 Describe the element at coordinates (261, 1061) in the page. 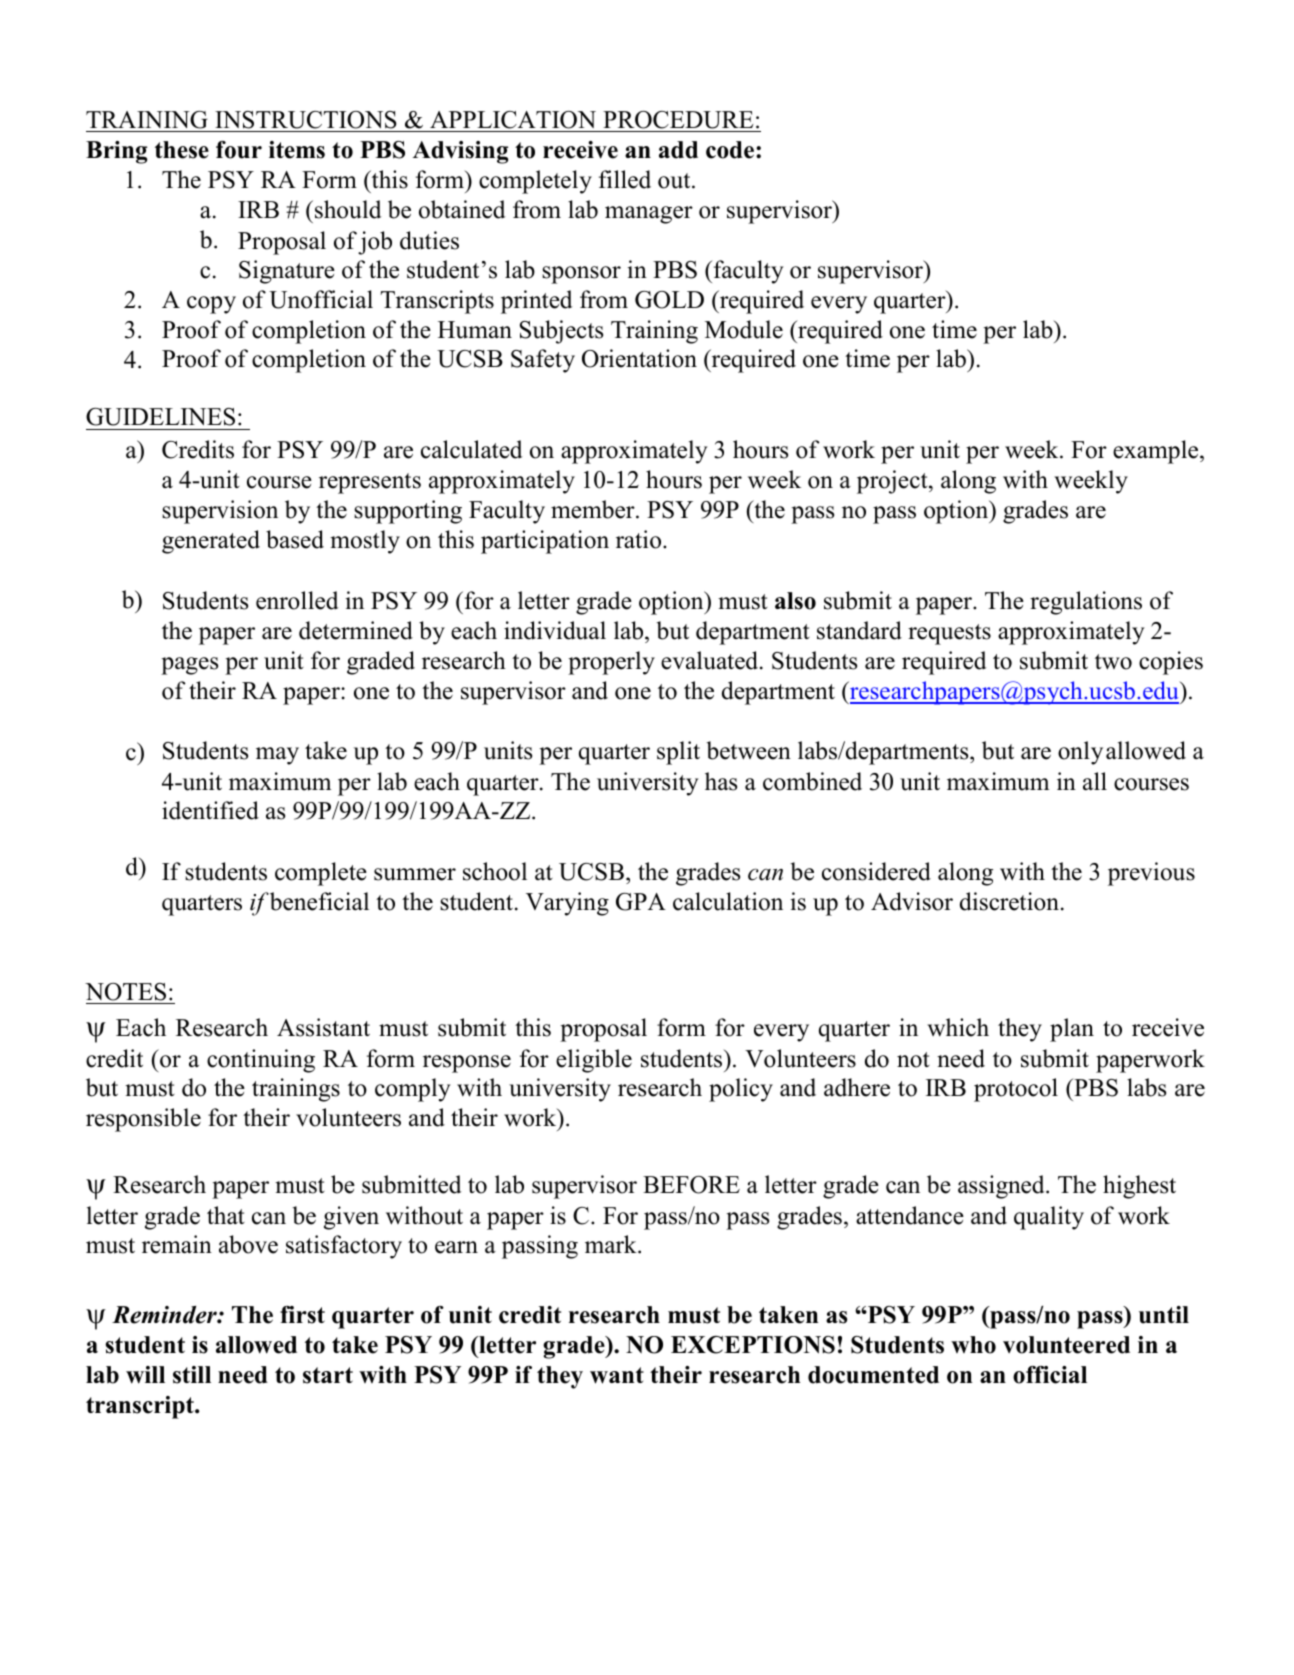

I see `continuing` at that location.
